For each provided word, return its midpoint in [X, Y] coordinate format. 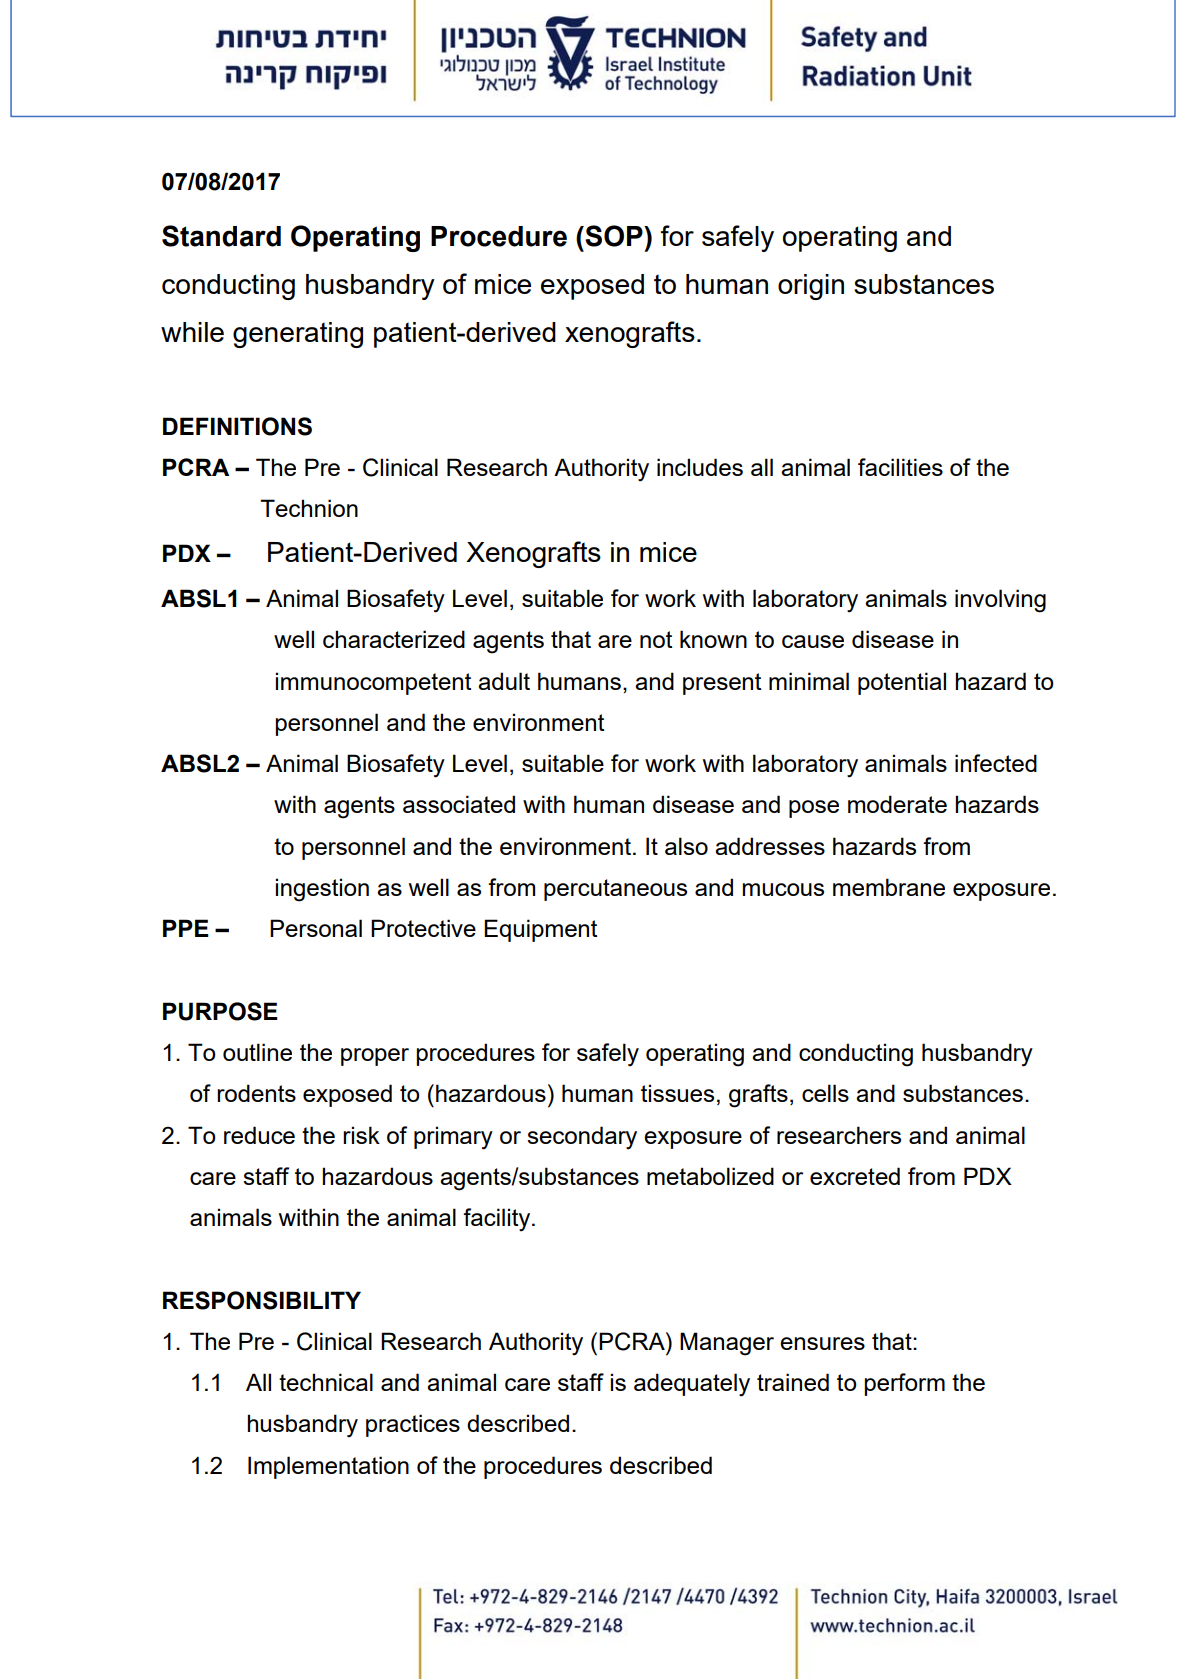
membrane [889, 887]
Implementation [328, 1467]
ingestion [322, 890]
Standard [221, 236]
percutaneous [615, 890]
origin [811, 287]
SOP [614, 236]
